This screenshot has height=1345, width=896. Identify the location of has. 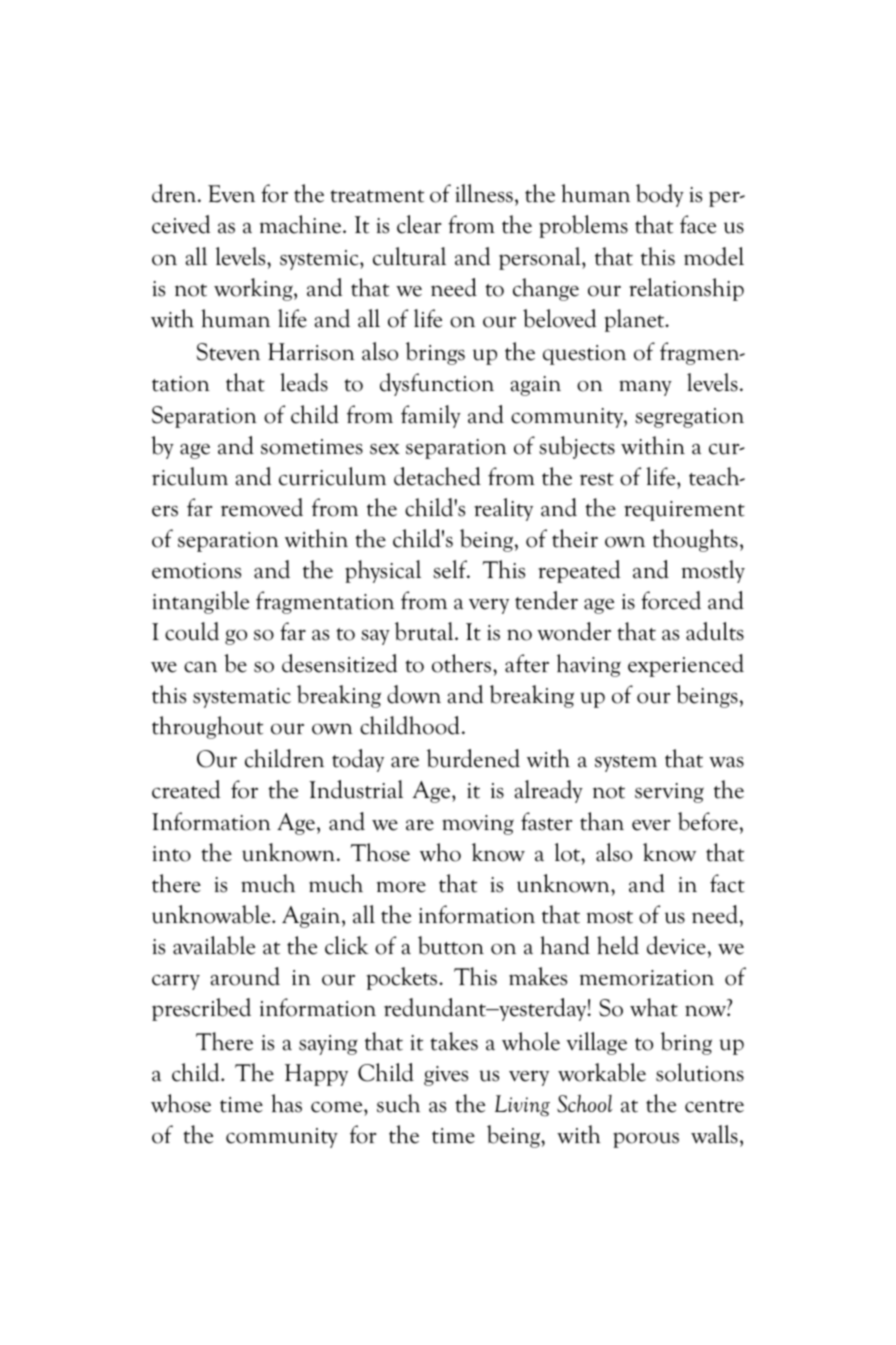
(286, 1103).
